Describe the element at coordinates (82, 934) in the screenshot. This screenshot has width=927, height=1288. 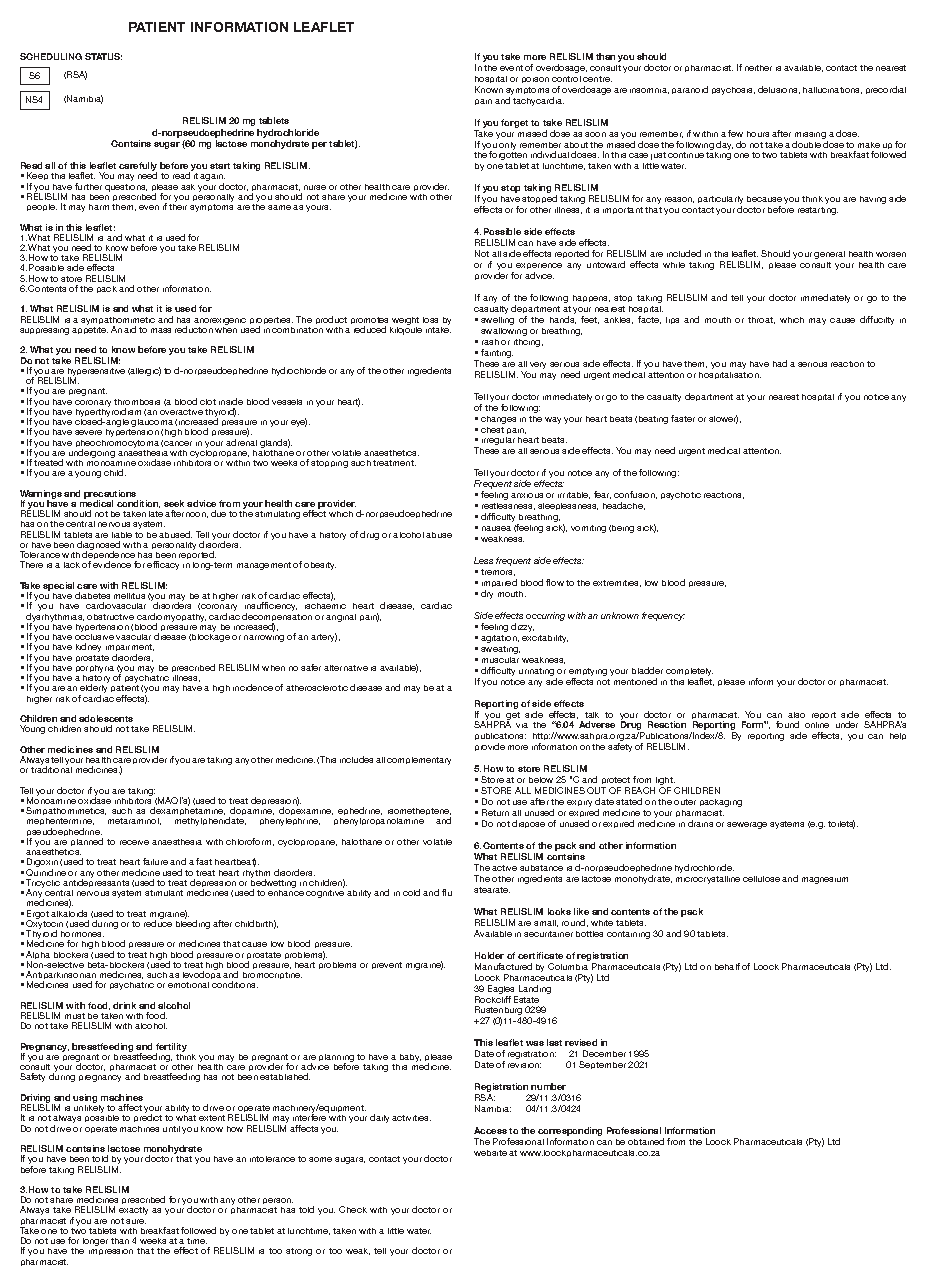
I see `hormones` at that location.
